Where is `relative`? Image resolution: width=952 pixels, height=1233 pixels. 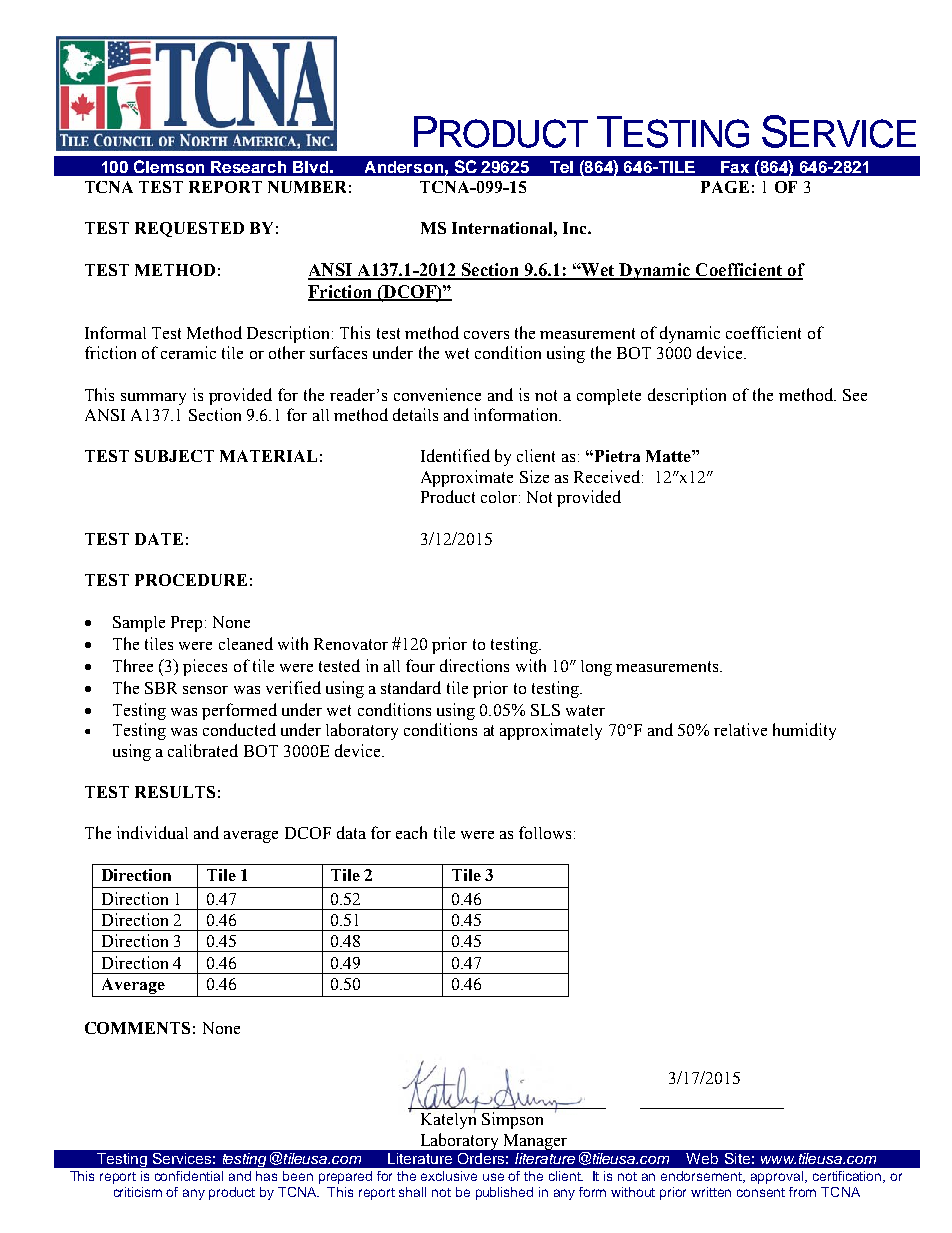 relative is located at coordinates (740, 729).
